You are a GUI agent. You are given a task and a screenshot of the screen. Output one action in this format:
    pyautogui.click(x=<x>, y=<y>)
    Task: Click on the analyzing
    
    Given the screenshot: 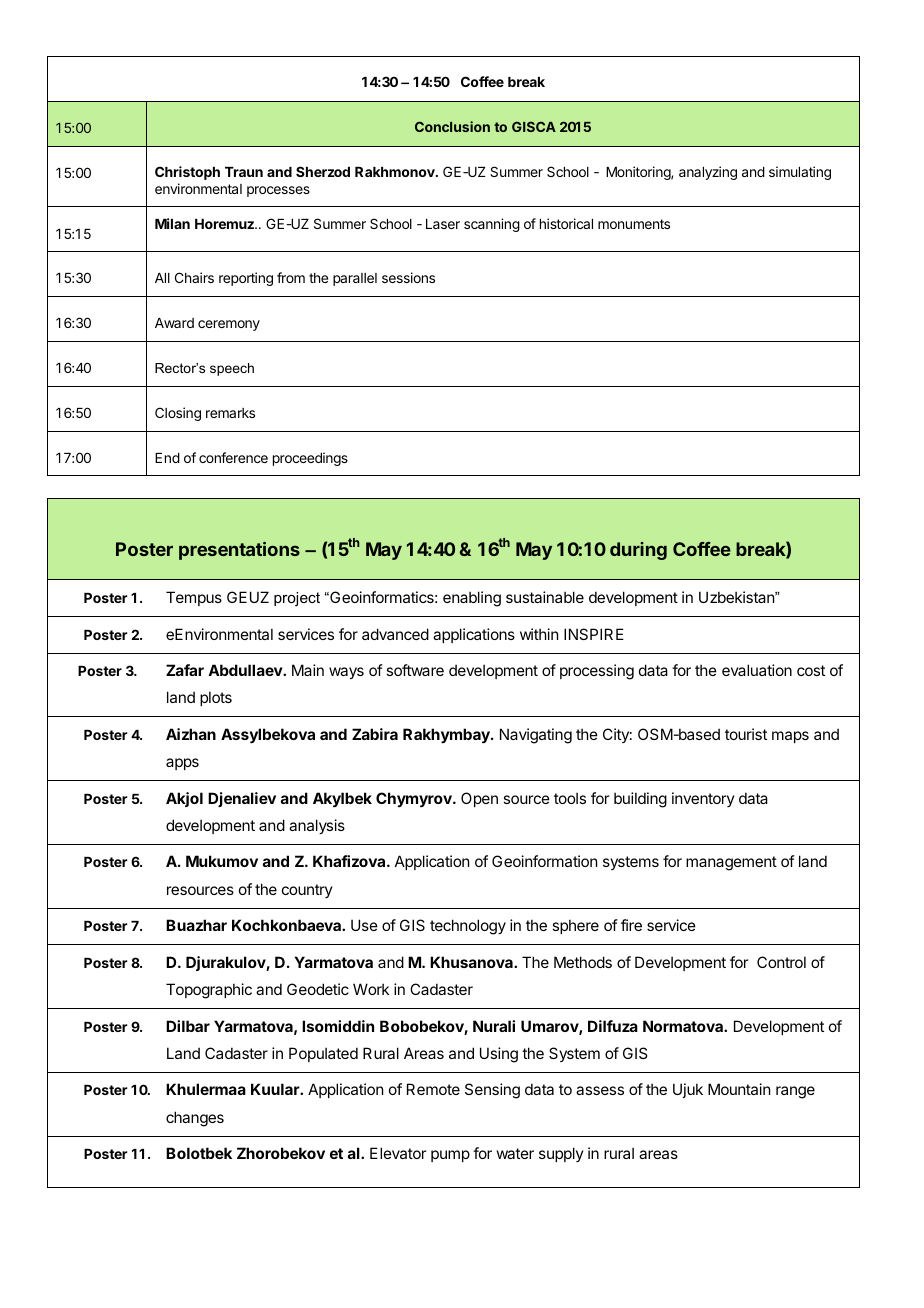 What is the action you would take?
    pyautogui.click(x=708, y=173)
